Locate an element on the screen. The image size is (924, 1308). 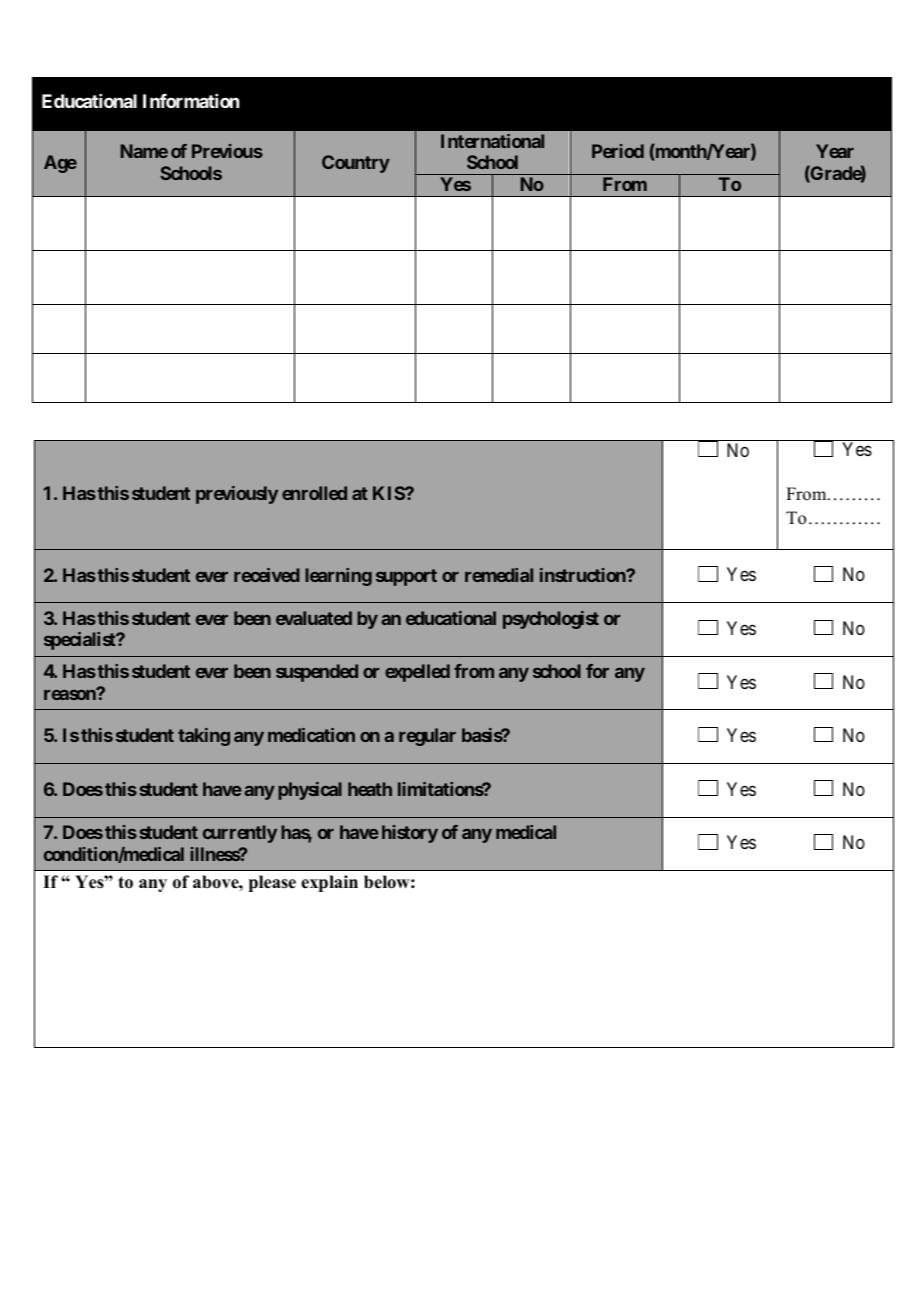
currently is located at coordinates (240, 834).
